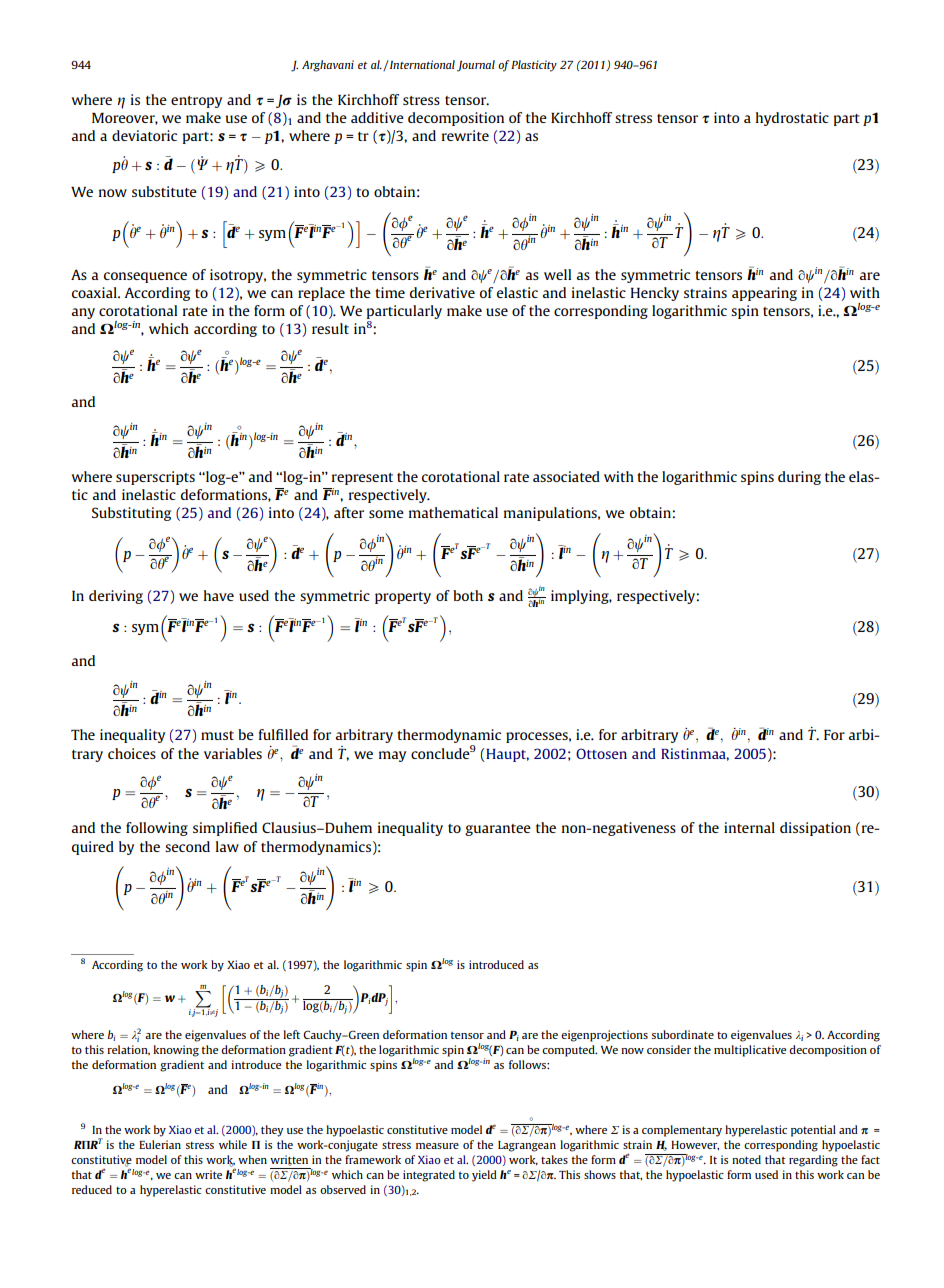 The width and height of the page is (944, 1288). What do you see at coordinates (392, 756) in the page?
I see `may` at bounding box center [392, 756].
